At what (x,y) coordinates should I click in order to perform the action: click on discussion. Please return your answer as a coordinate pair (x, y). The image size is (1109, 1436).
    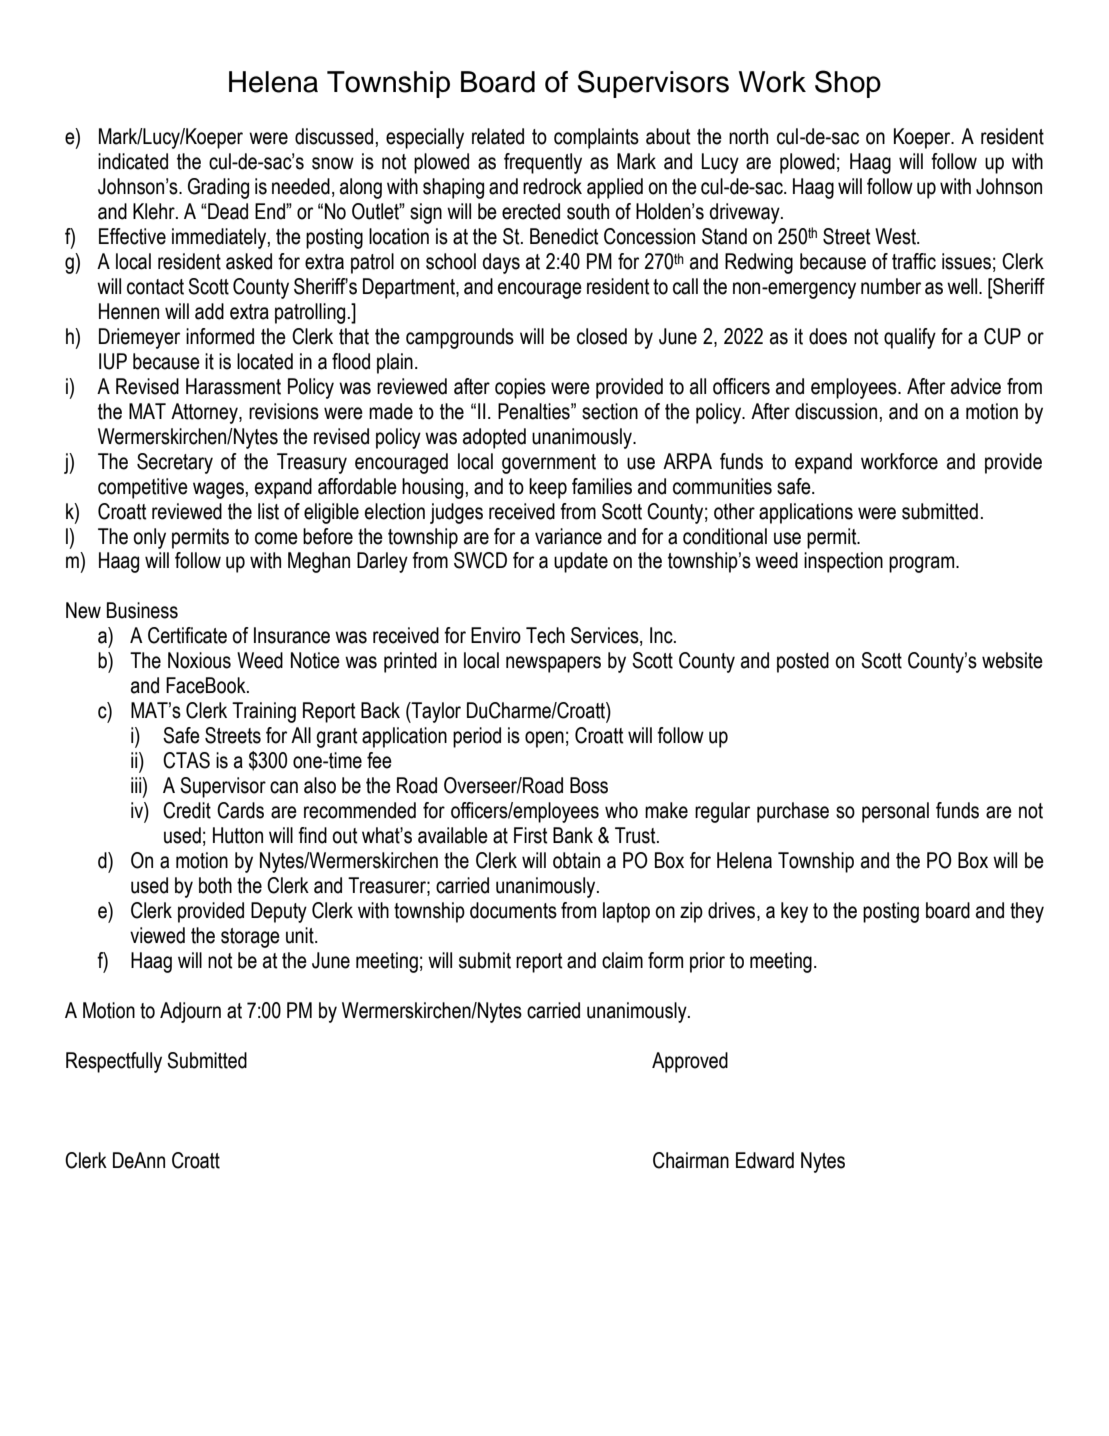
    Looking at the image, I should click on (836, 411).
